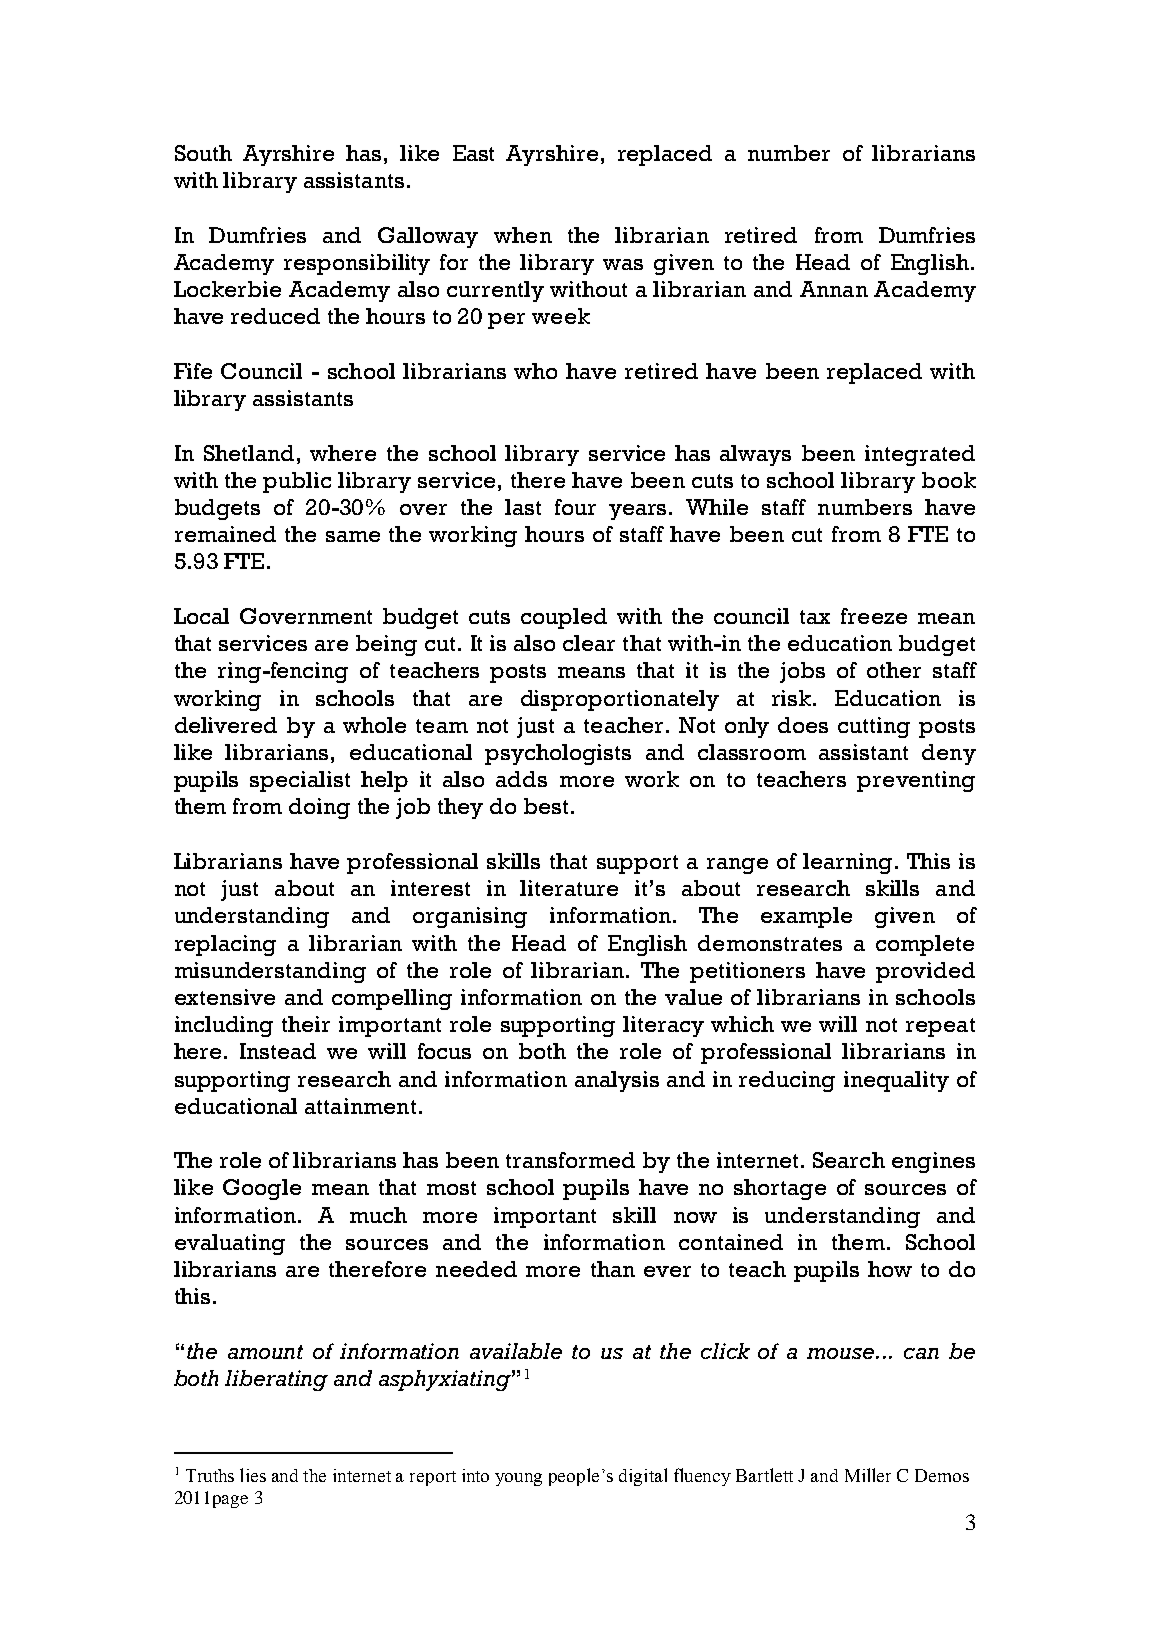 This image has width=1150, height=1626. What do you see at coordinates (518, 1479) in the image?
I see `young` at bounding box center [518, 1479].
